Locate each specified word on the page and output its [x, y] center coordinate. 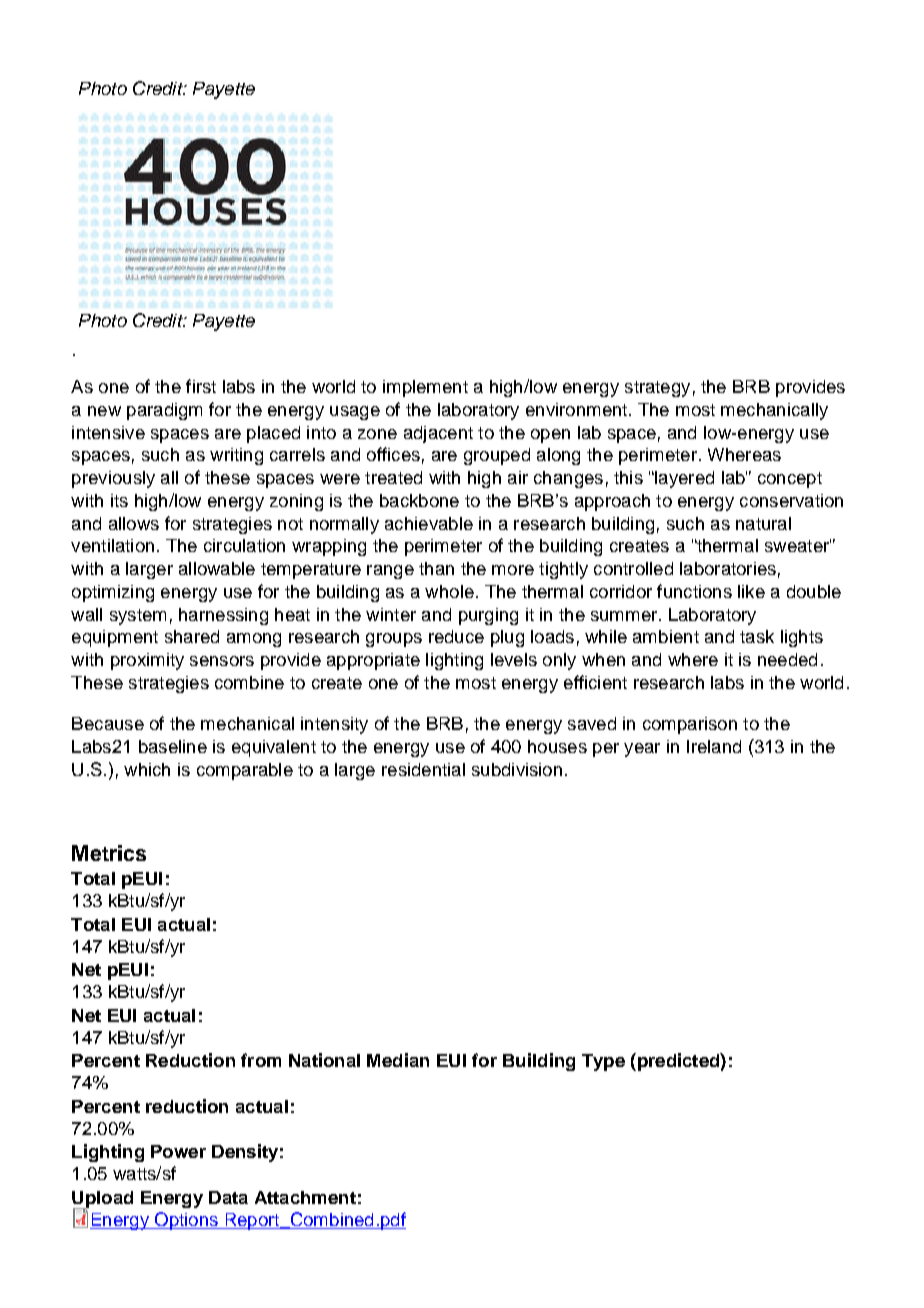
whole [449, 591]
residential [423, 769]
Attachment [305, 1197]
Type [603, 1062]
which [147, 769]
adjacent [438, 434]
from [261, 1060]
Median [398, 1060]
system [138, 617]
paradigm [164, 411]
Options [186, 1221]
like [751, 591]
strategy [657, 389]
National [324, 1060]
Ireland [714, 746]
